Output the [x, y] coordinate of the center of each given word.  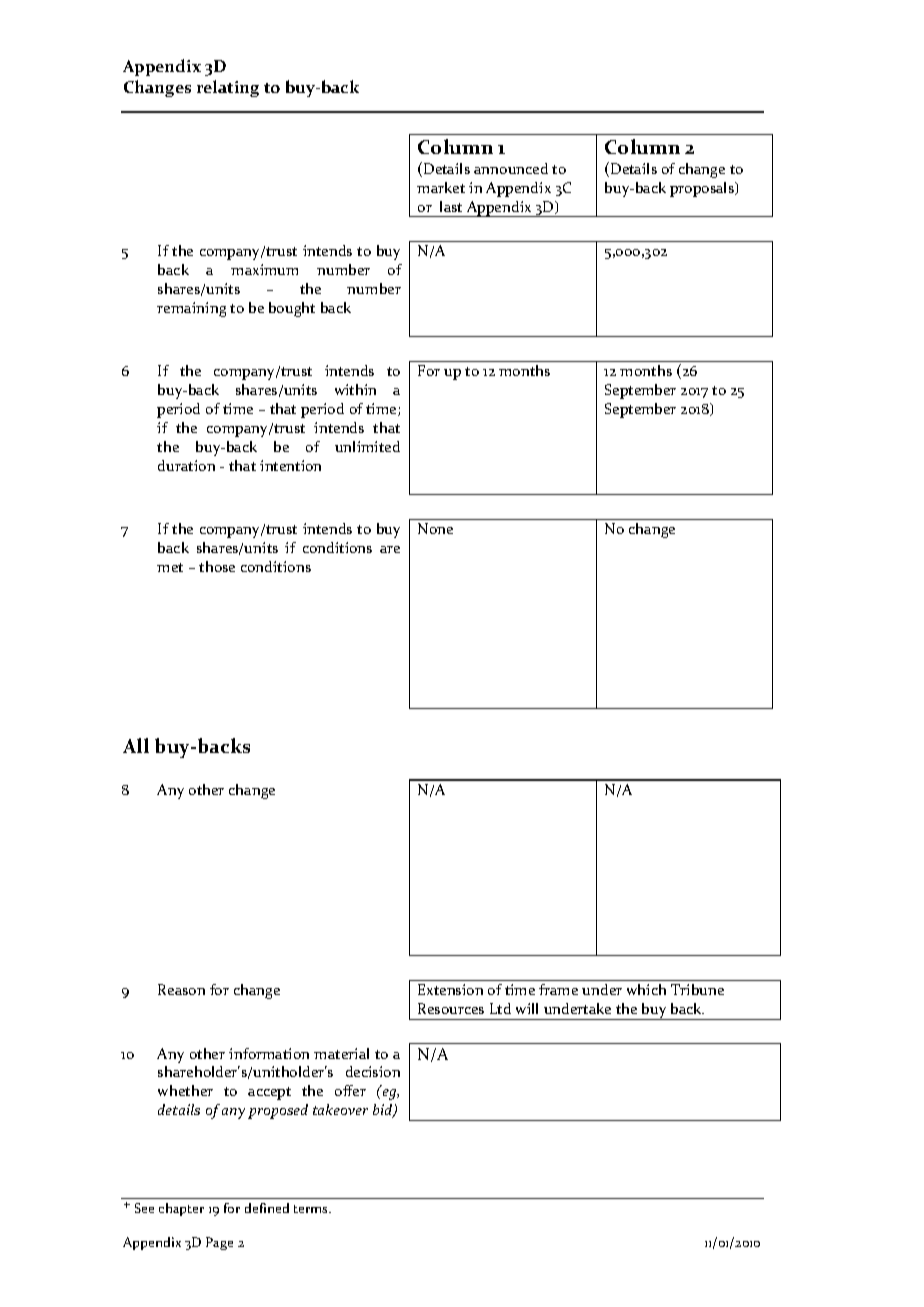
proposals [703, 189]
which [646, 989]
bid [384, 1111]
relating [228, 88]
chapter [181, 1209]
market [441, 187]
